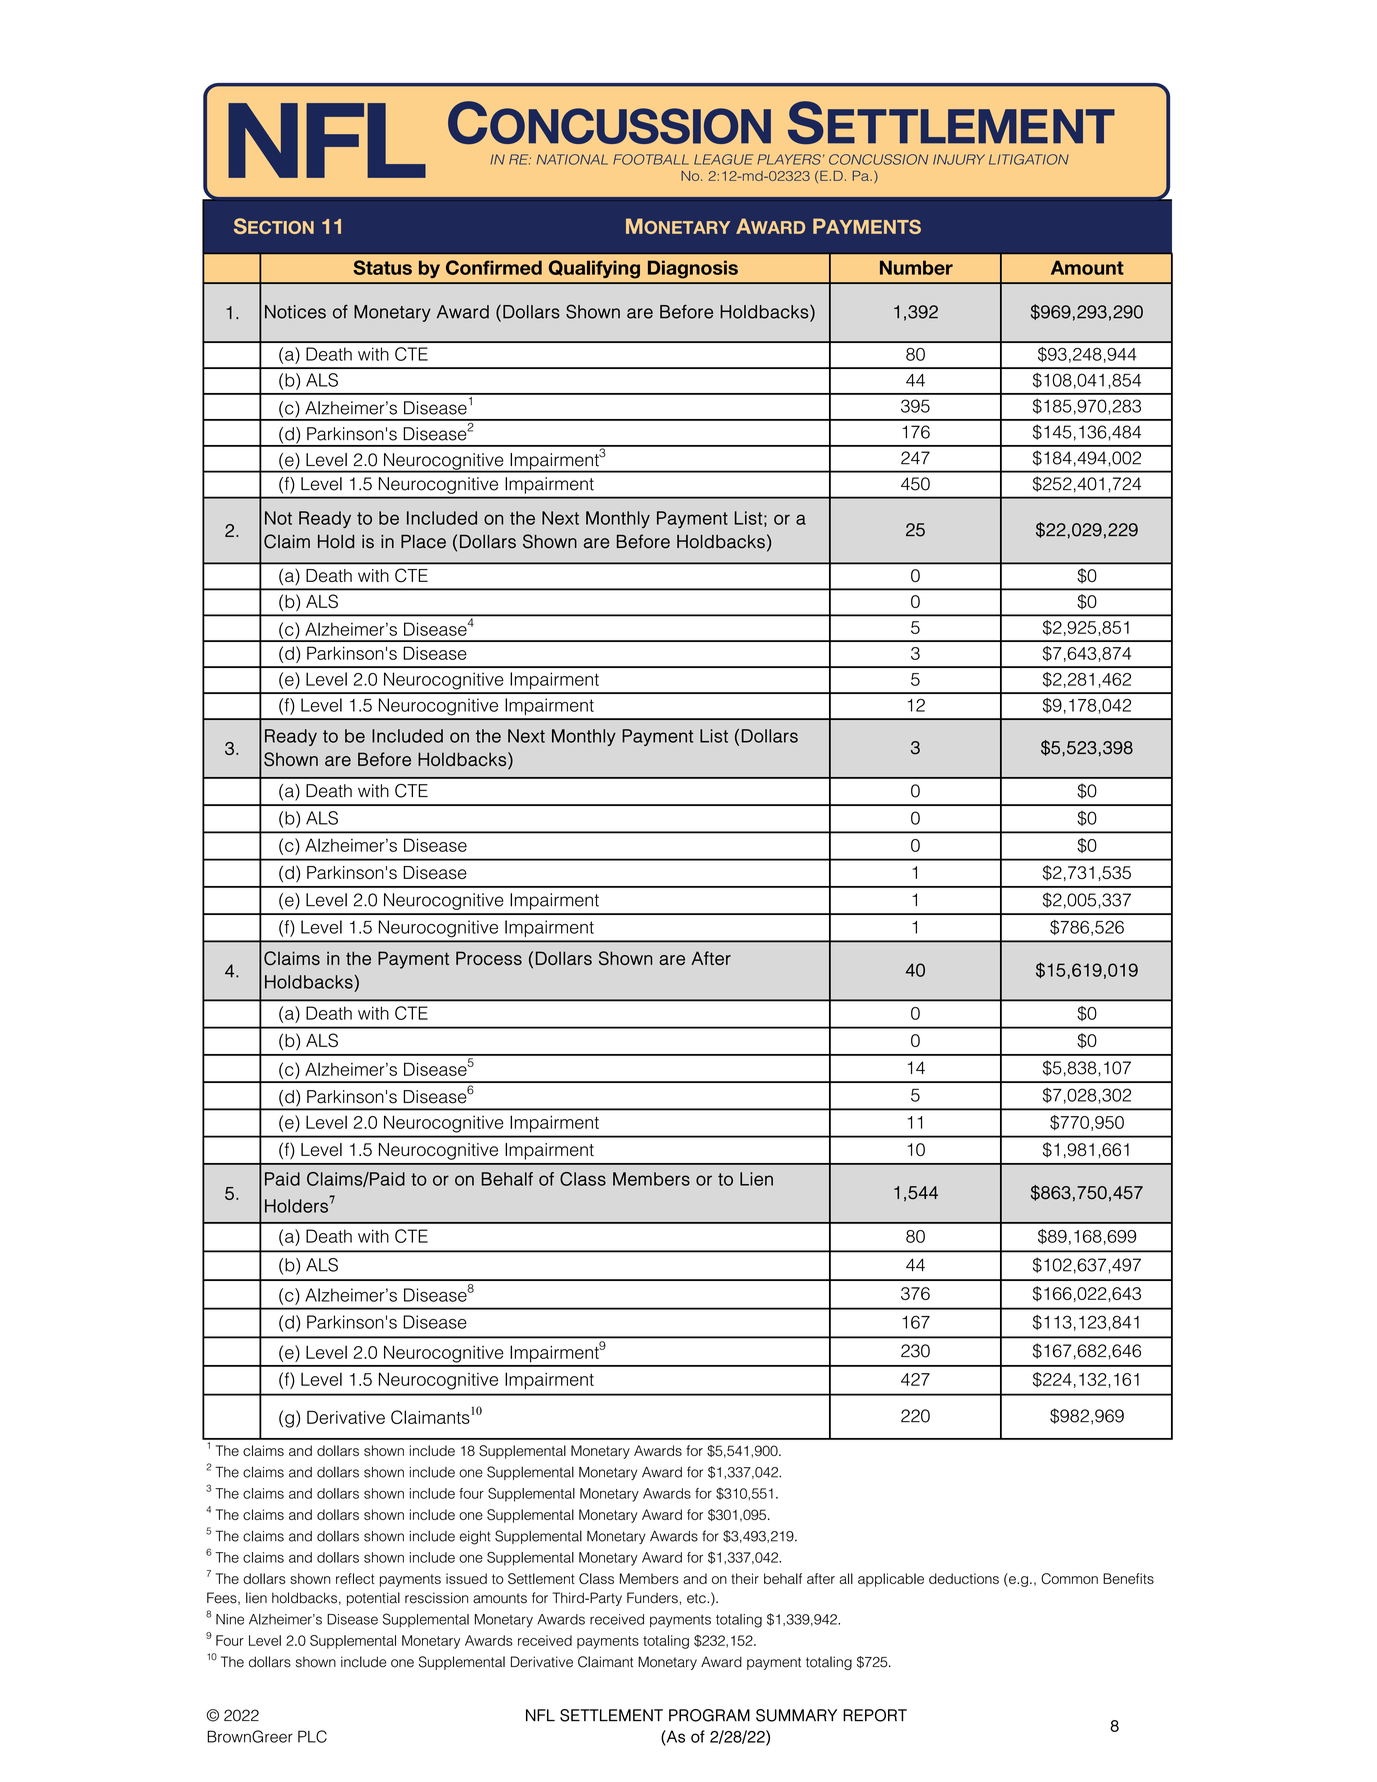  I want to click on PLC, so click(312, 1736).
